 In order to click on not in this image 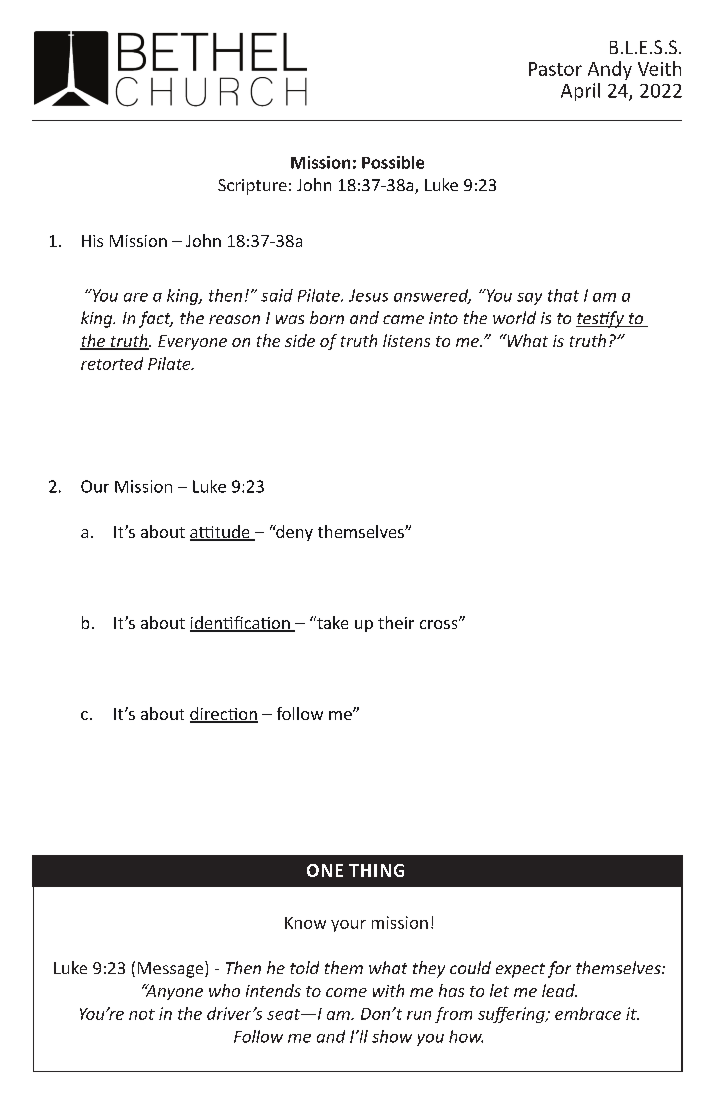, I will do `click(142, 1014)`.
